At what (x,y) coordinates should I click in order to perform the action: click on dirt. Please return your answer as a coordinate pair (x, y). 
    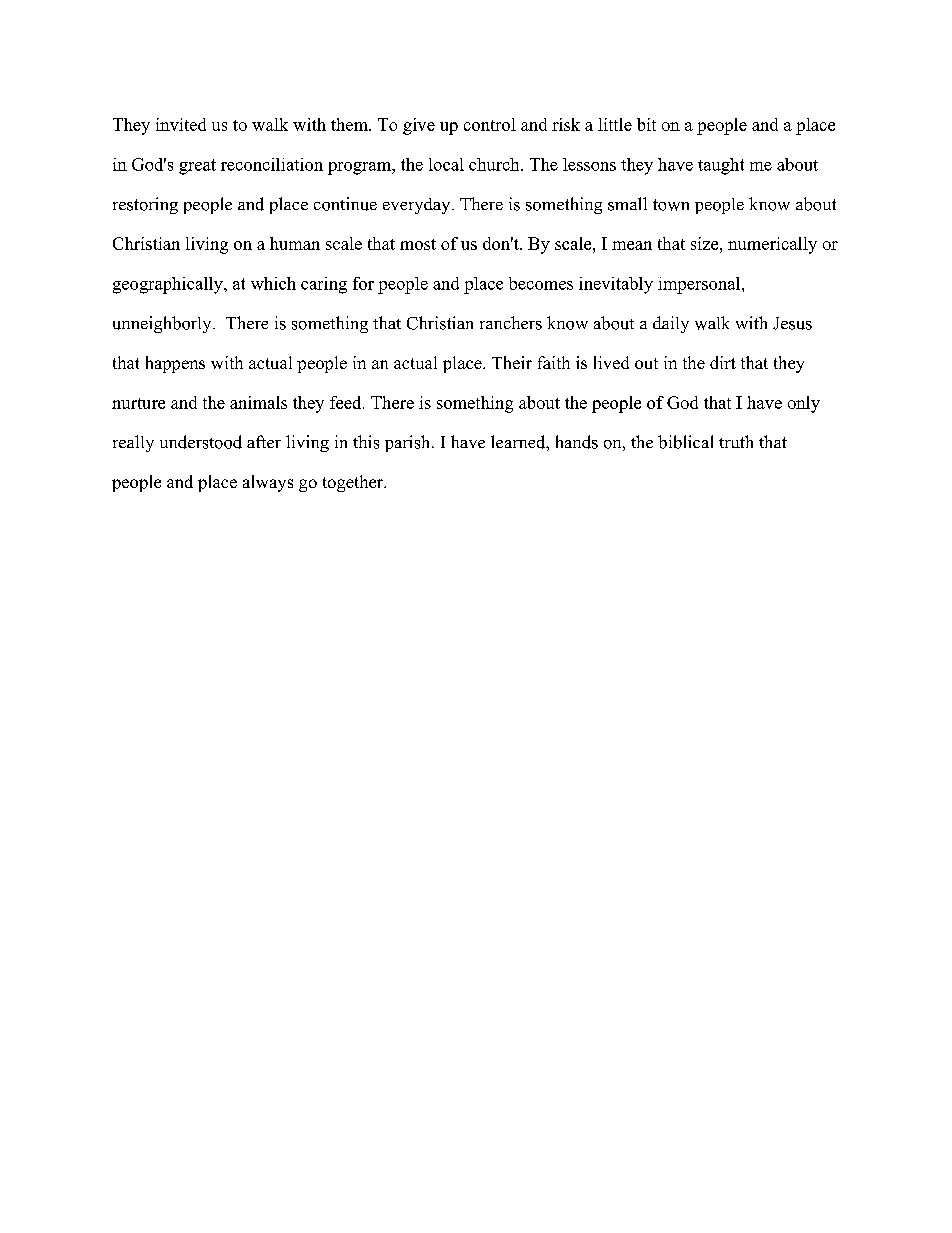
    Looking at the image, I should click on (723, 362).
